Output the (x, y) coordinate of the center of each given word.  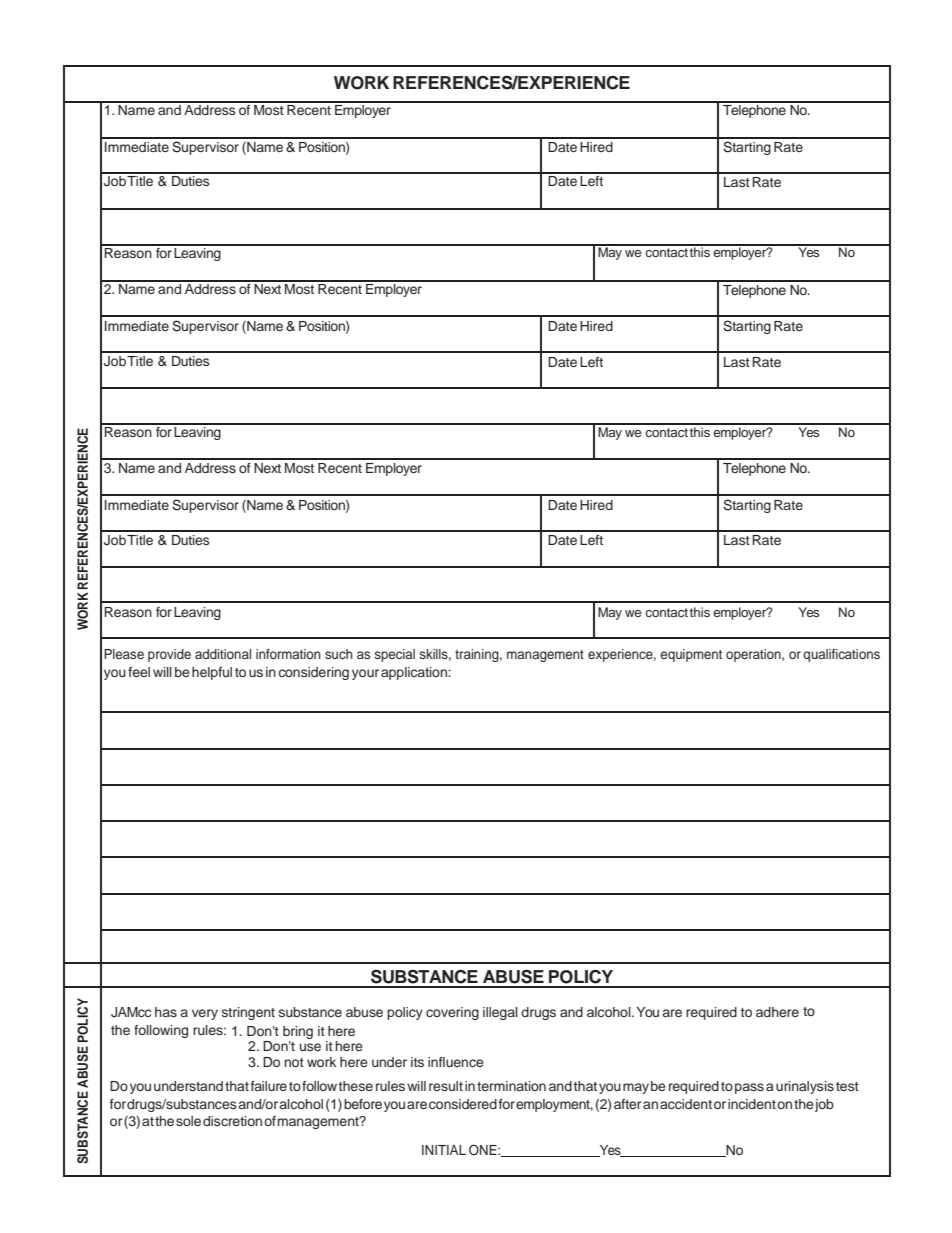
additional (223, 654)
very (205, 1014)
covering (452, 1013)
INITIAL (444, 1150)
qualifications (841, 655)
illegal (500, 1013)
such (339, 654)
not (294, 1062)
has (166, 1012)
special (395, 655)
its (417, 1062)
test (847, 1086)
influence (456, 1062)
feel (139, 672)
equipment (691, 655)
